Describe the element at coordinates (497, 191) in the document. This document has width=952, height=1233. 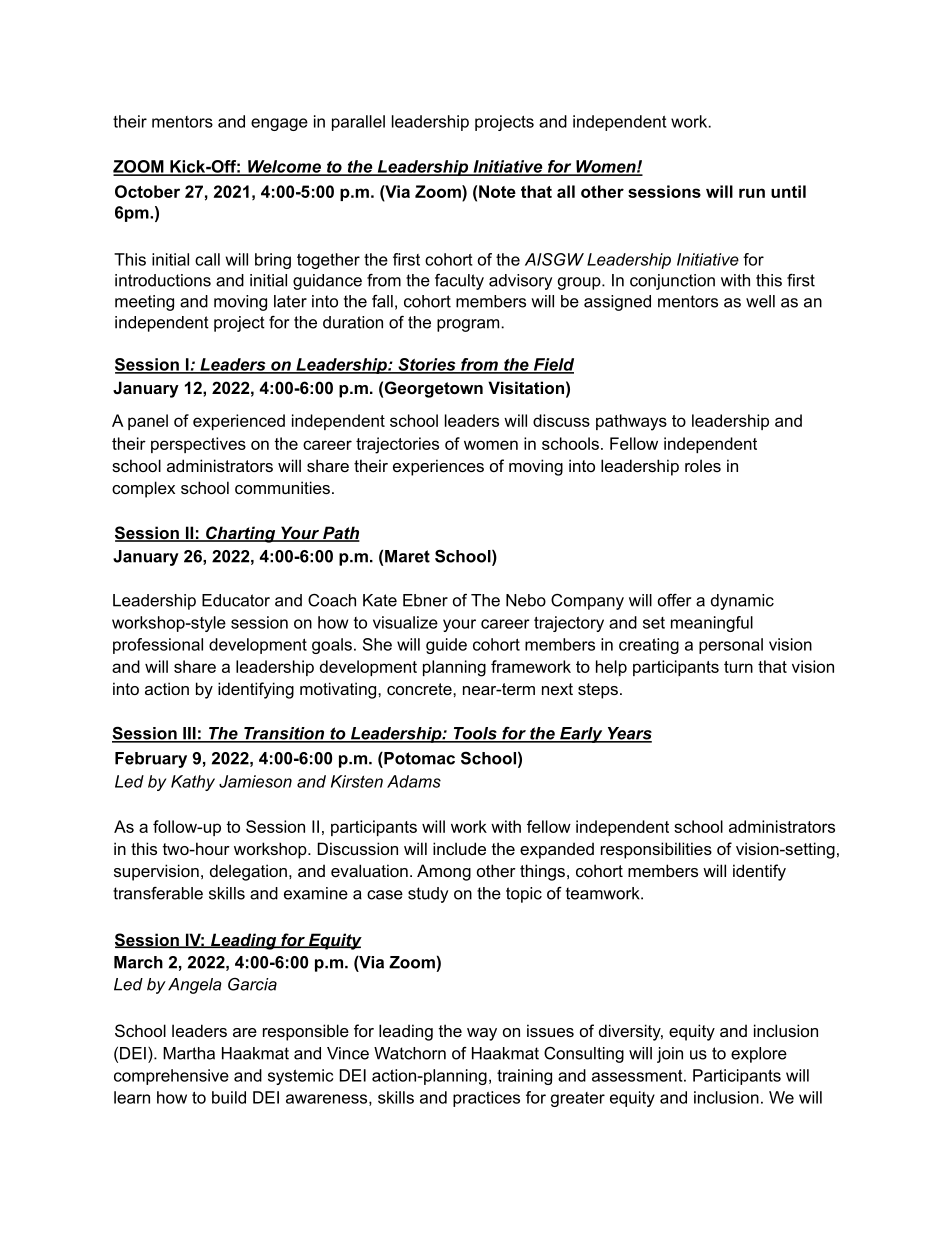
I see `Note` at that location.
